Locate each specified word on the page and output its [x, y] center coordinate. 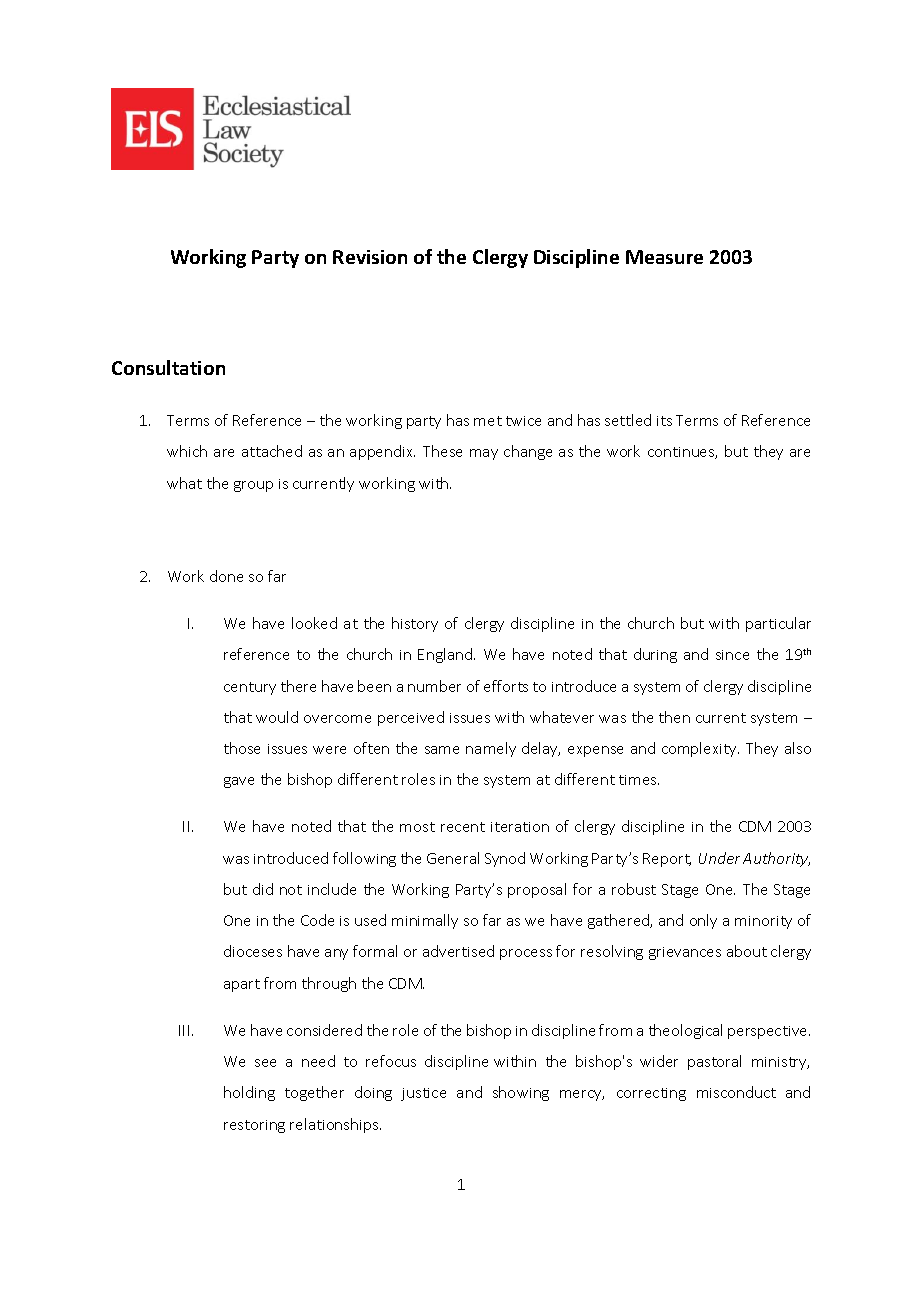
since [732, 655]
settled [628, 420]
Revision [370, 257]
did [263, 889]
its [664, 421]
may [484, 454]
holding [249, 1093]
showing [521, 1093]
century [250, 688]
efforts [506, 686]
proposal [537, 890]
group [253, 486]
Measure [664, 257]
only [703, 921]
